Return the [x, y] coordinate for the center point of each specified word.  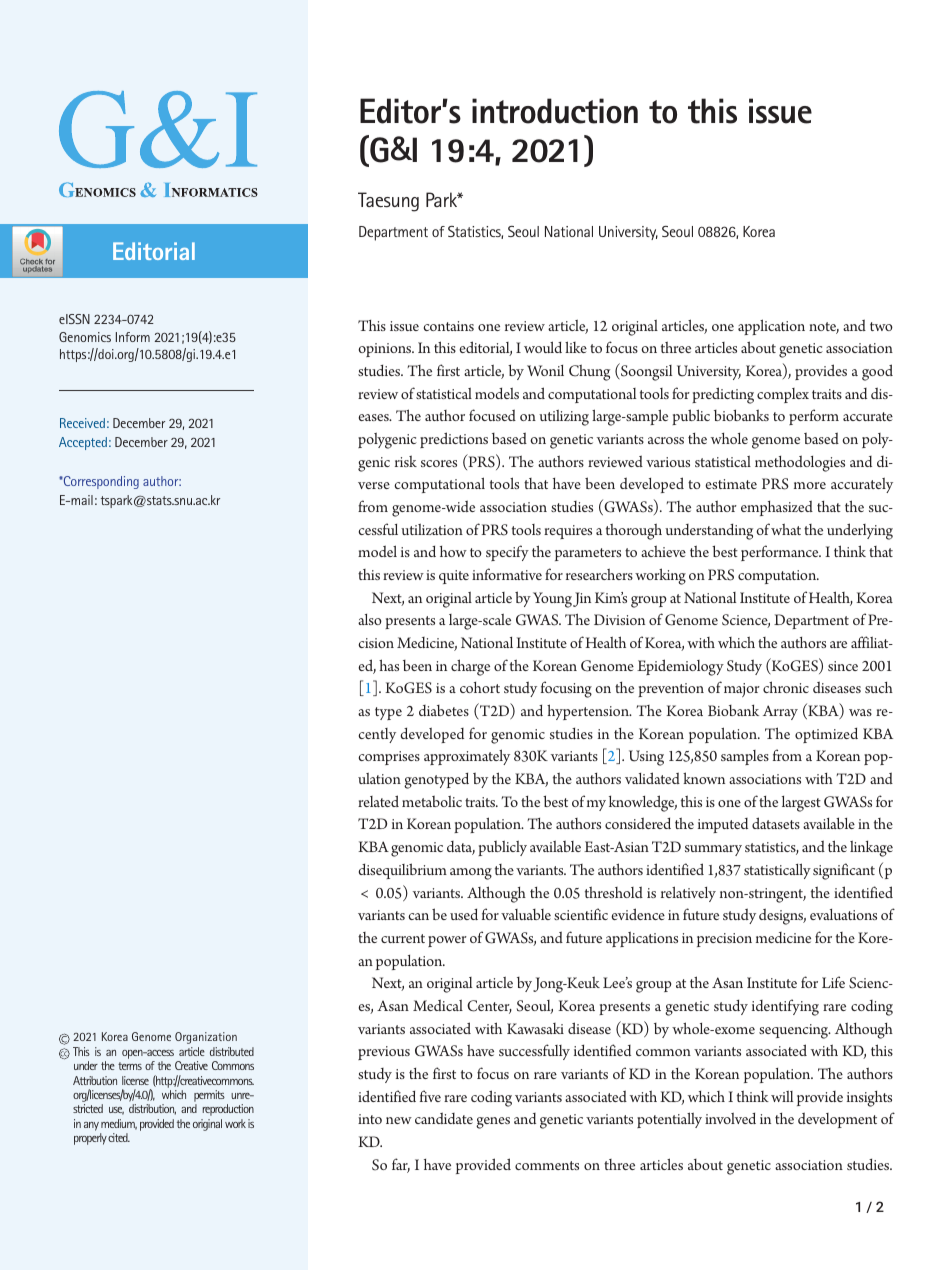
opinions [386, 350]
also [370, 619]
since [843, 666]
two [881, 326]
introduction [555, 111]
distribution [152, 1109]
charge [470, 667]
